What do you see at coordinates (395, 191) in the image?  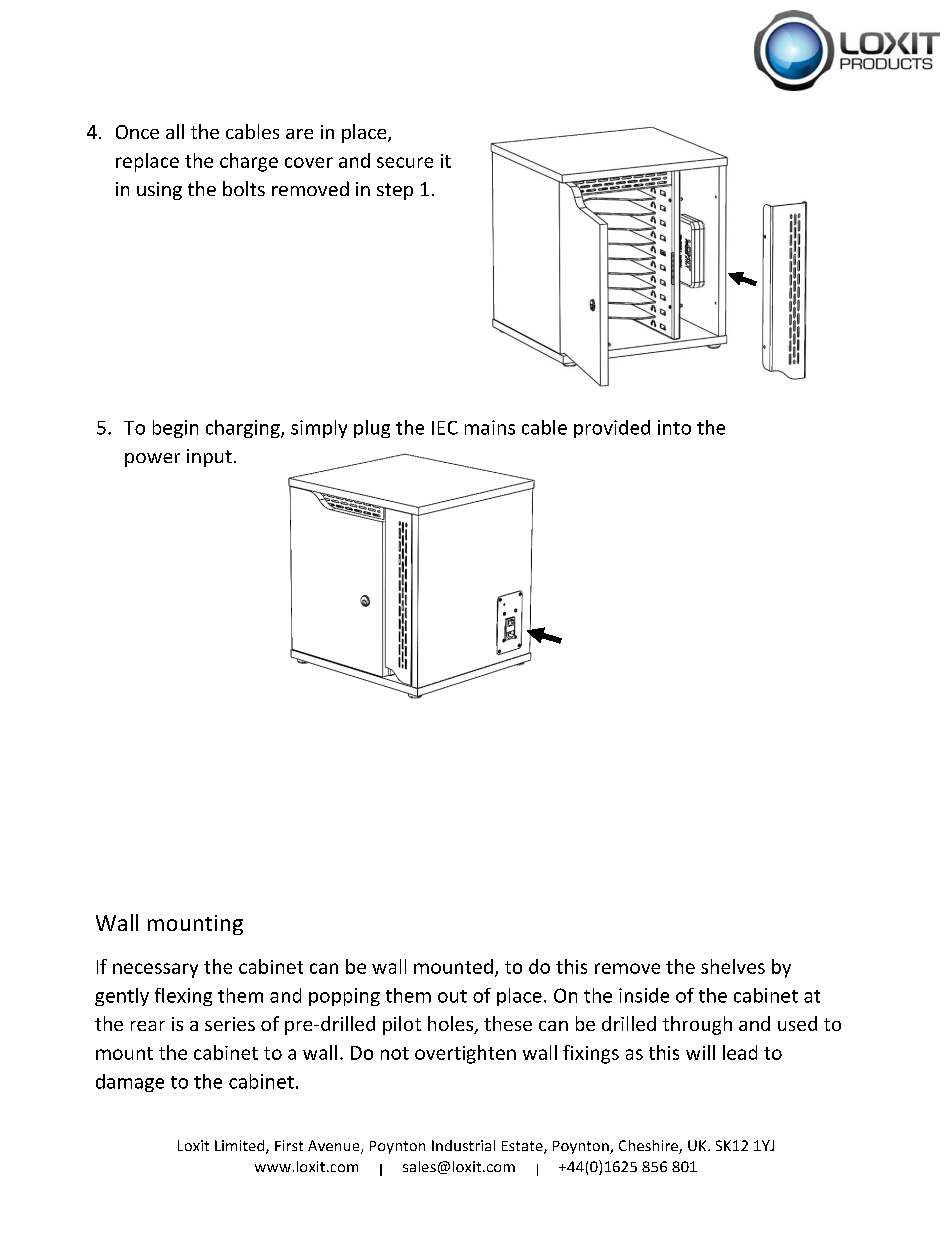 I see `step` at bounding box center [395, 191].
